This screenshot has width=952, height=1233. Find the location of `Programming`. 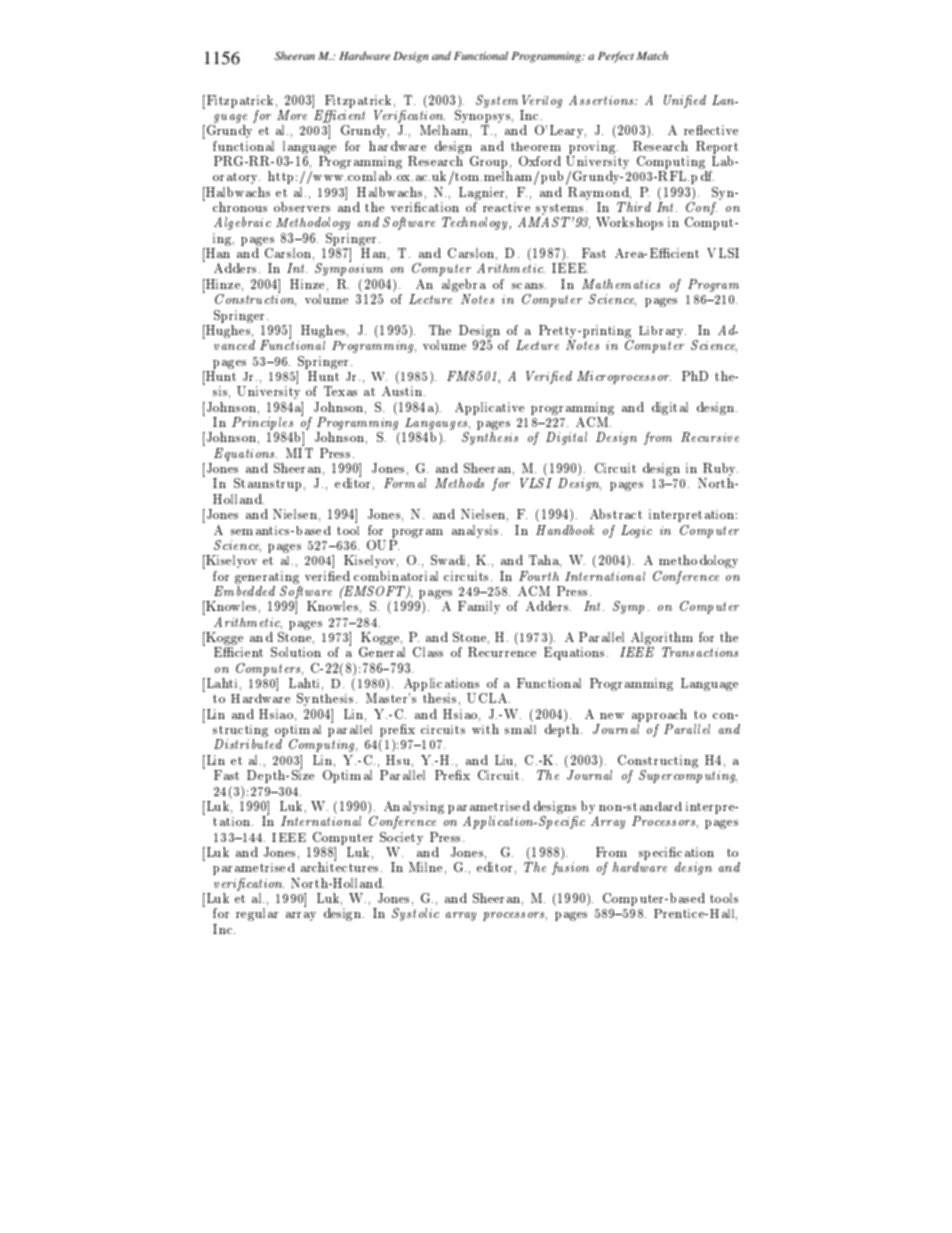

Programming is located at coordinates (547, 57).
